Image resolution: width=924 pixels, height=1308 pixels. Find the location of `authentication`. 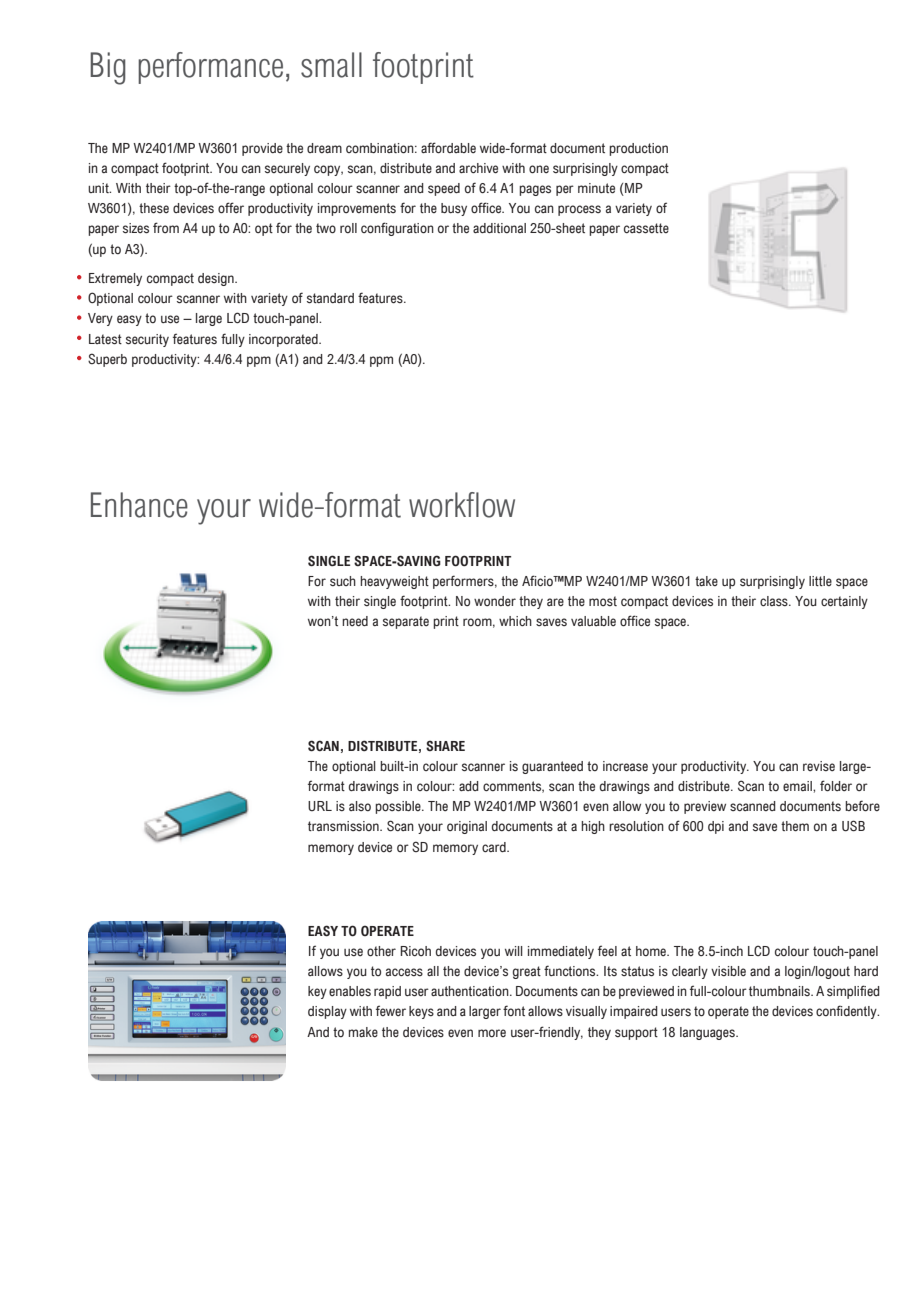

authentication is located at coordinates (471, 991).
